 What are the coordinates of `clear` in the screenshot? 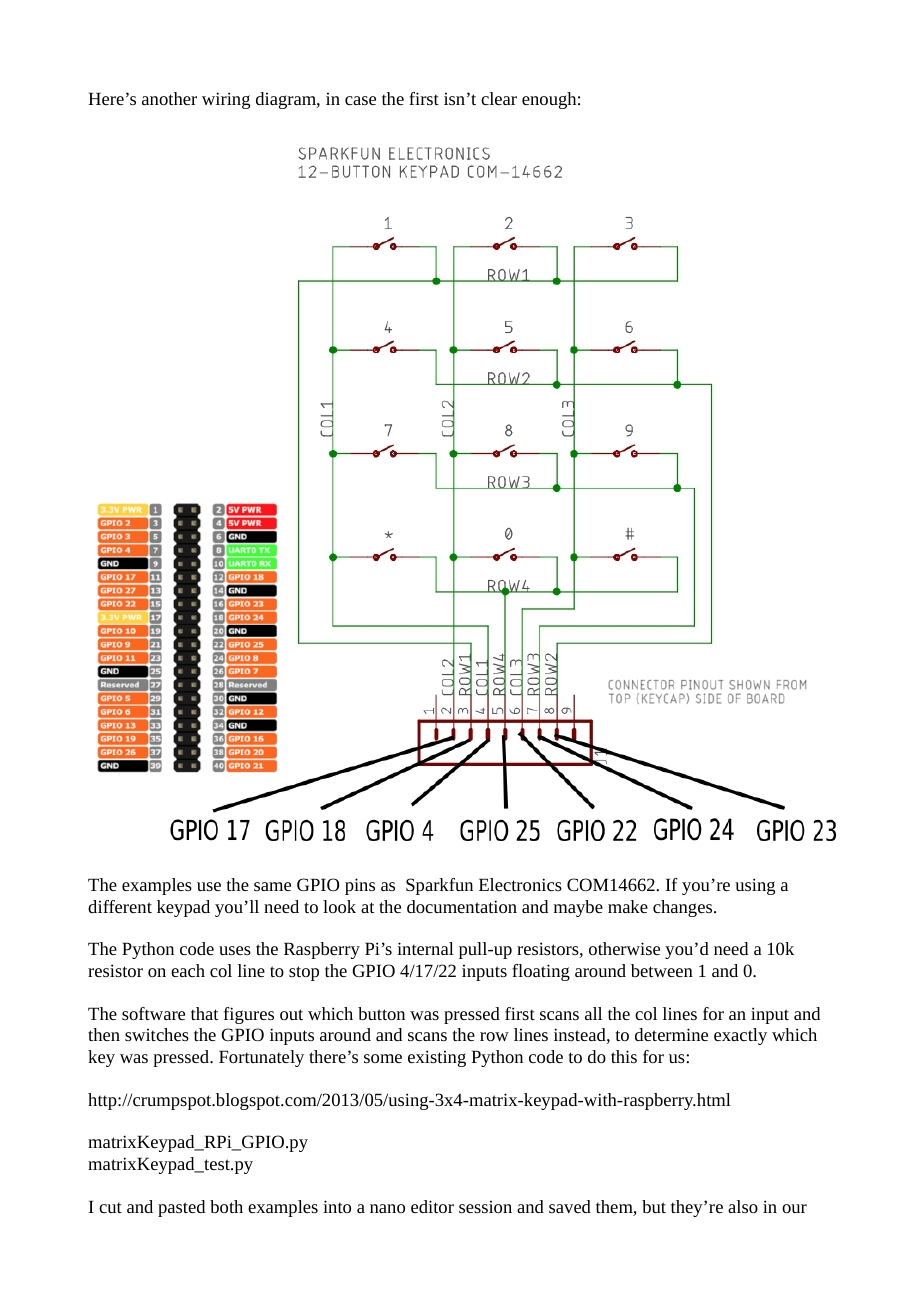 It's located at (499, 98).
